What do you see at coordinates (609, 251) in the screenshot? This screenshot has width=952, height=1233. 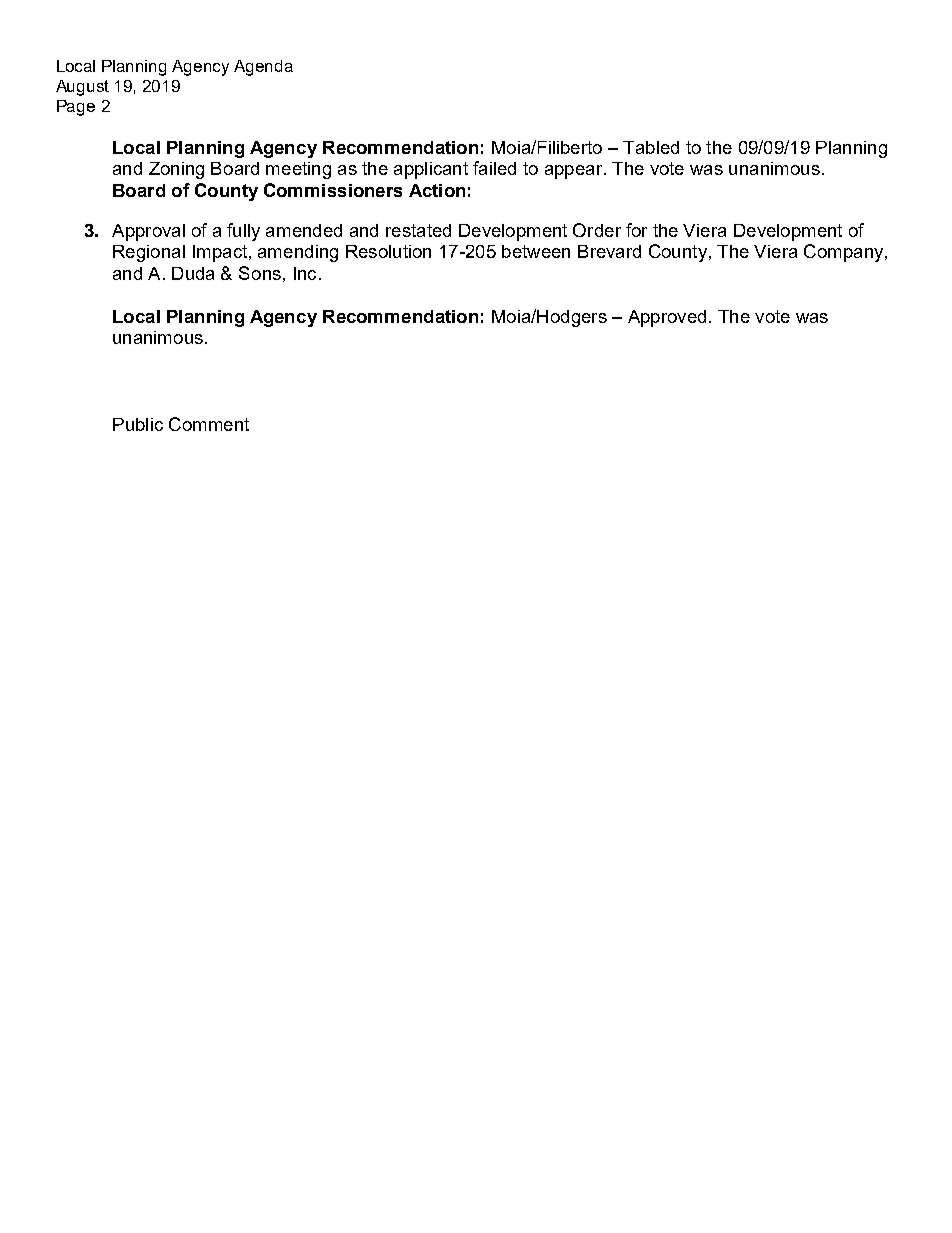 I see `Brevard` at bounding box center [609, 251].
